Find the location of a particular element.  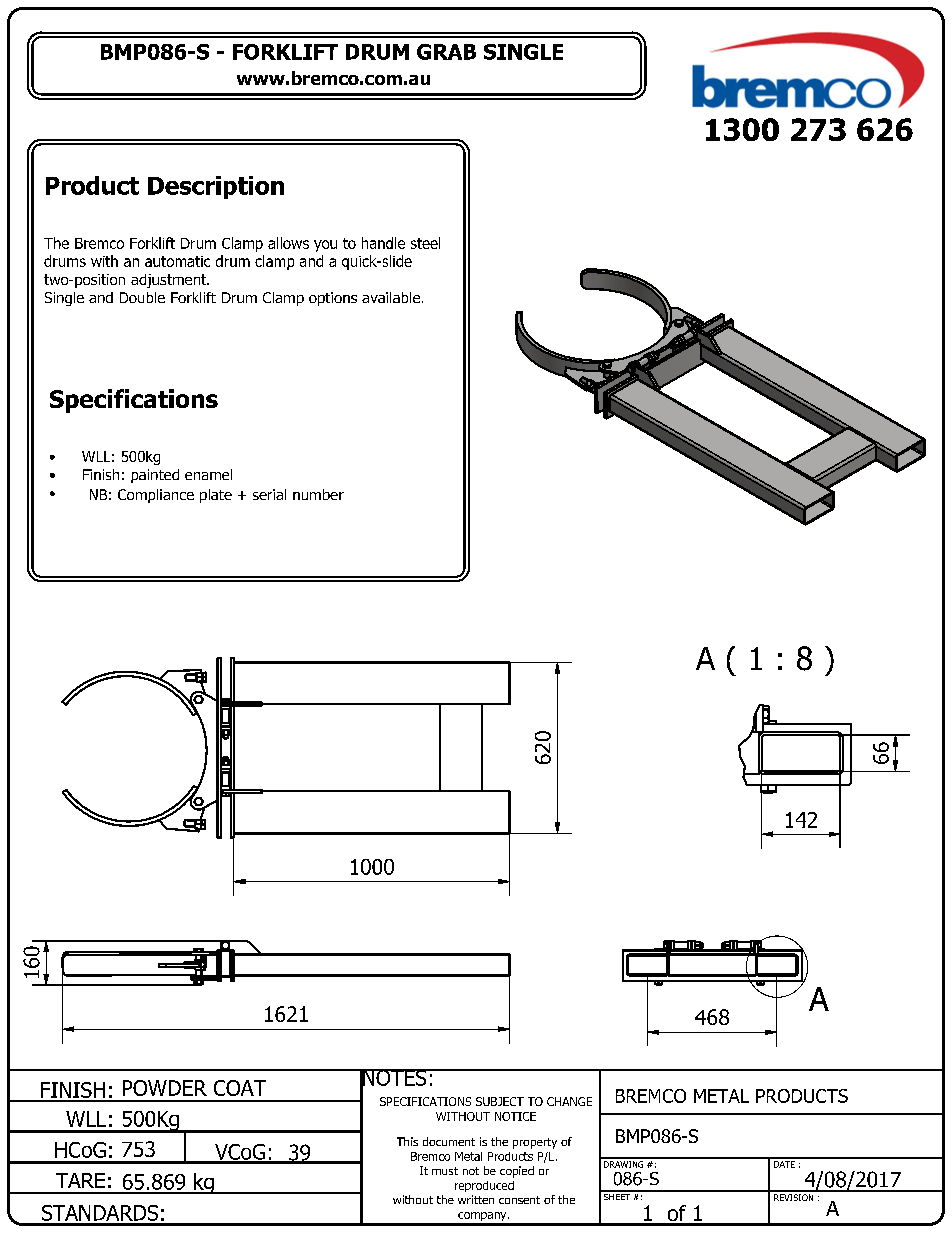

handle is located at coordinates (383, 243).
